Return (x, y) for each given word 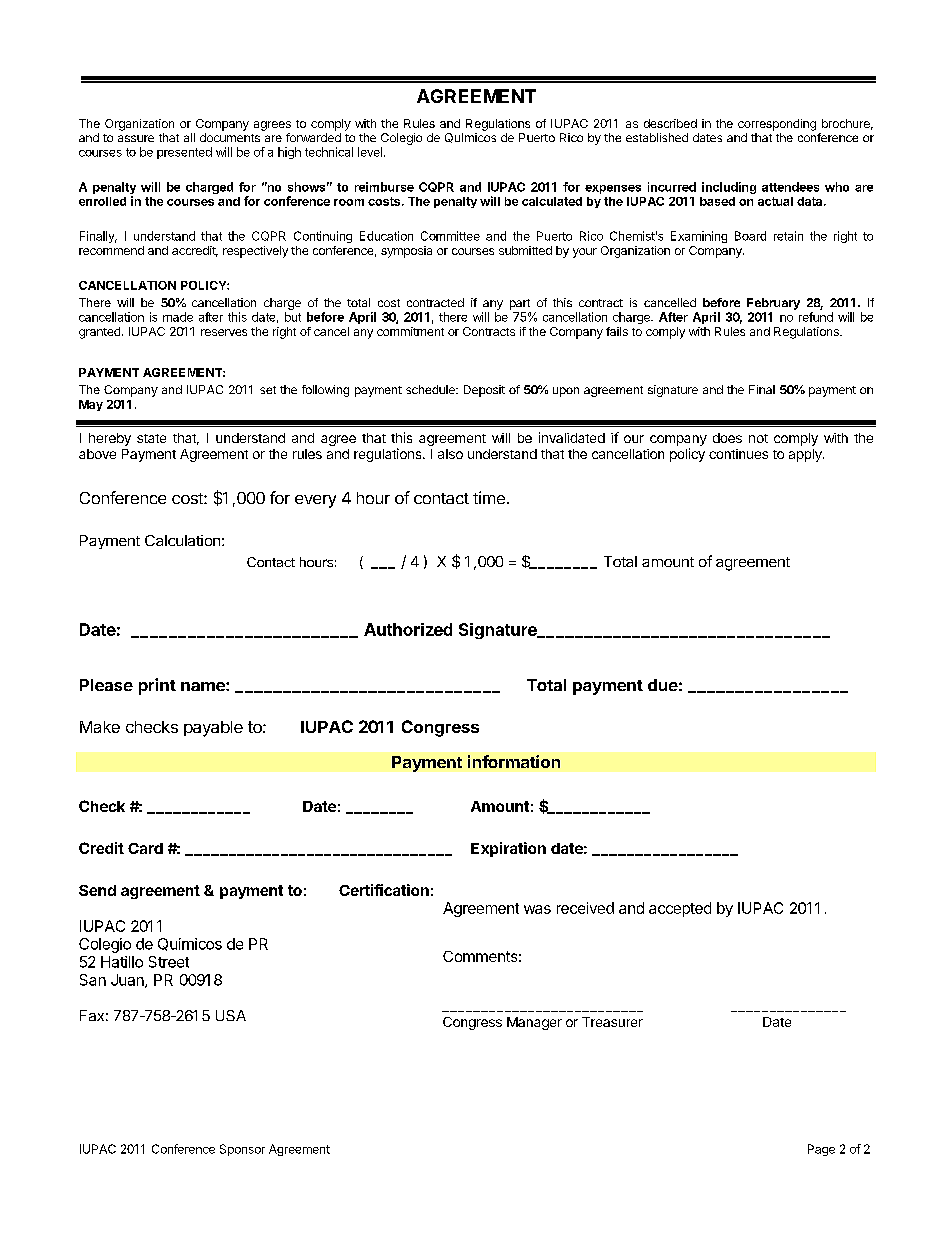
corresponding (777, 125)
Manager (534, 1023)
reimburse (384, 187)
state (151, 438)
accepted (680, 909)
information (514, 761)
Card (145, 848)
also (450, 454)
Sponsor (242, 1150)
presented (184, 153)
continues (738, 454)
